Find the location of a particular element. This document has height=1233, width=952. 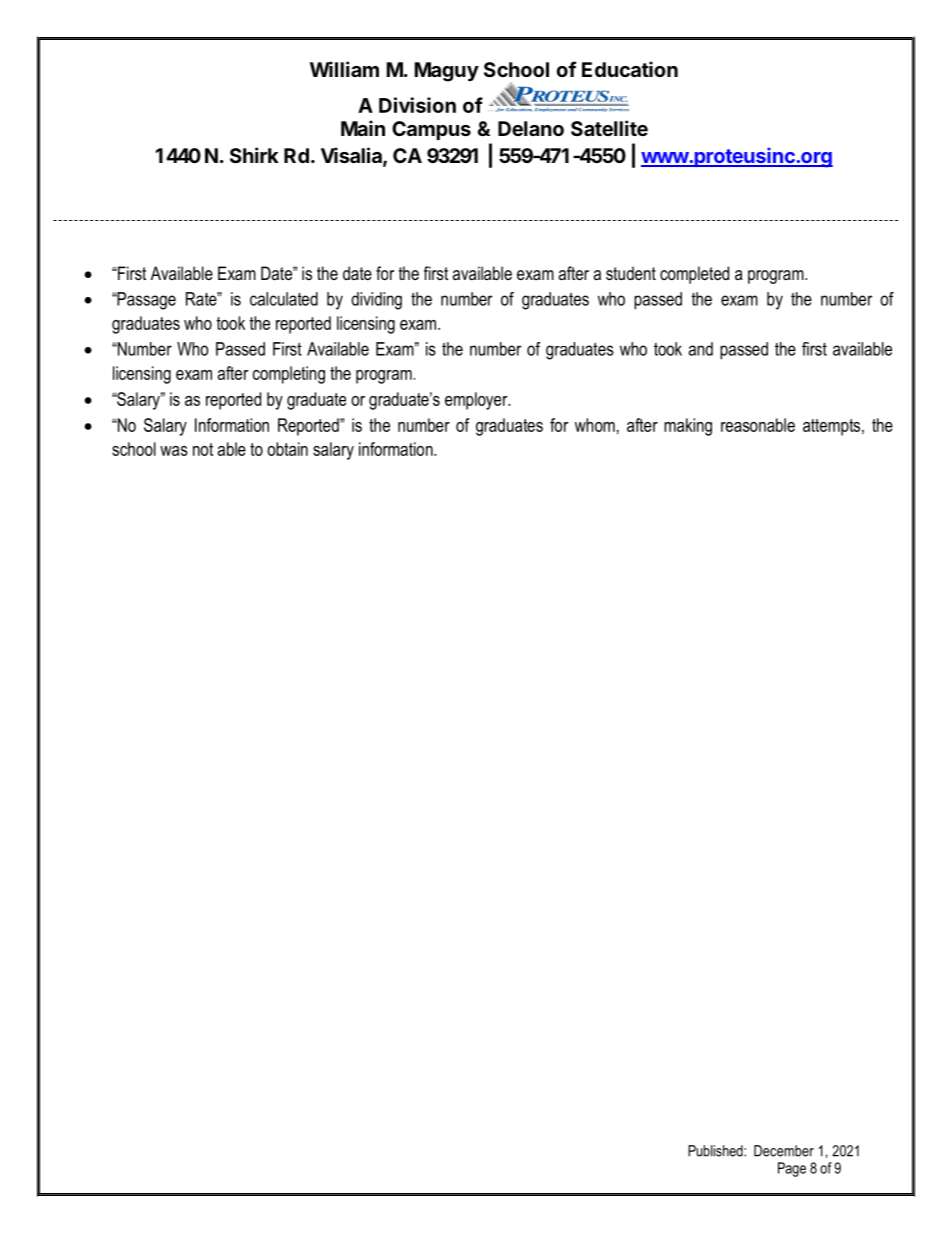

employer is located at coordinates (477, 401).
